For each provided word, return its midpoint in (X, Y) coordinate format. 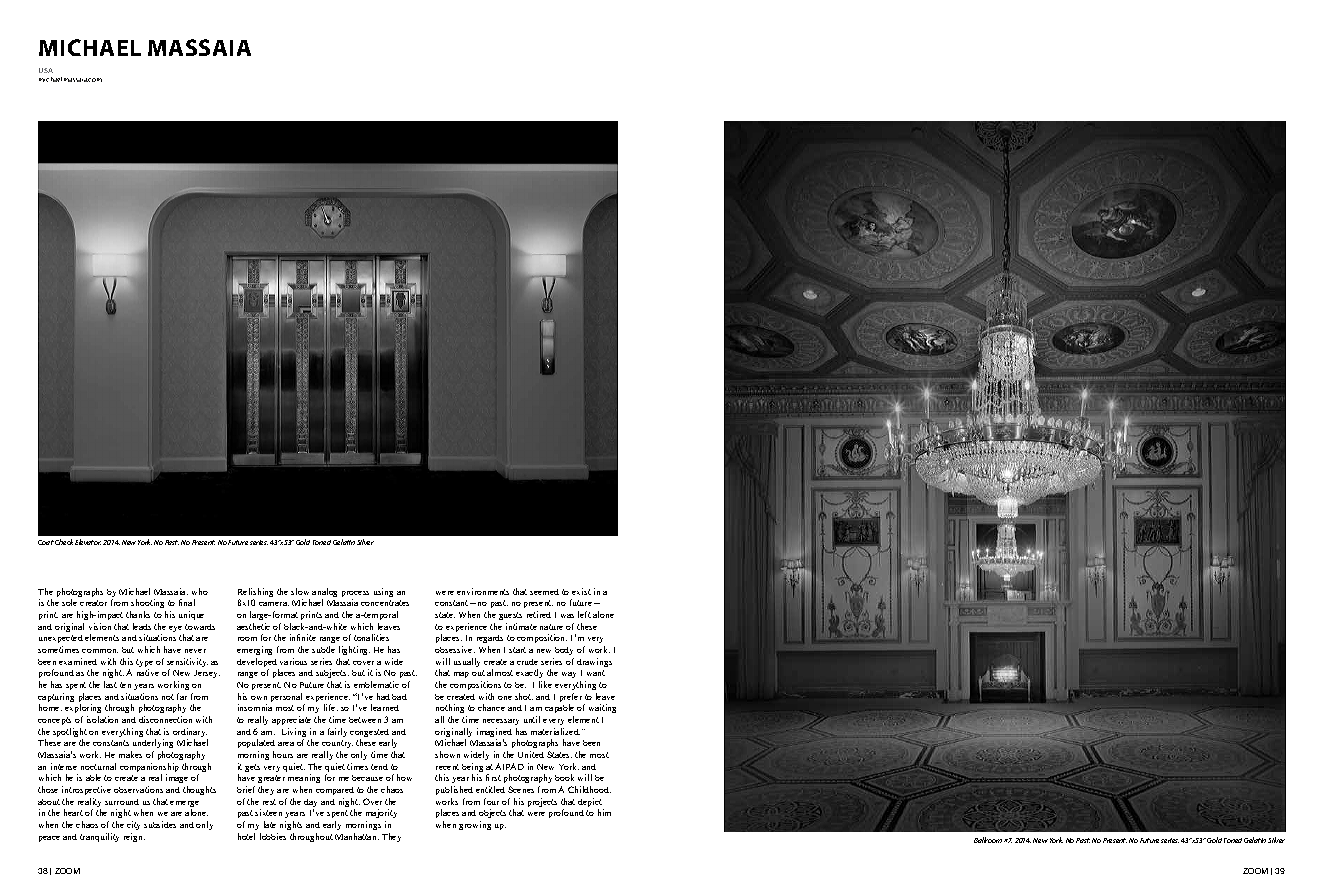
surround (122, 802)
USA (46, 70)
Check (64, 542)
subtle (323, 649)
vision (100, 626)
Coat (46, 542)
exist (581, 591)
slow (300, 591)
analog (324, 594)
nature (551, 627)
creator (93, 603)
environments (483, 591)
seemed (544, 592)
